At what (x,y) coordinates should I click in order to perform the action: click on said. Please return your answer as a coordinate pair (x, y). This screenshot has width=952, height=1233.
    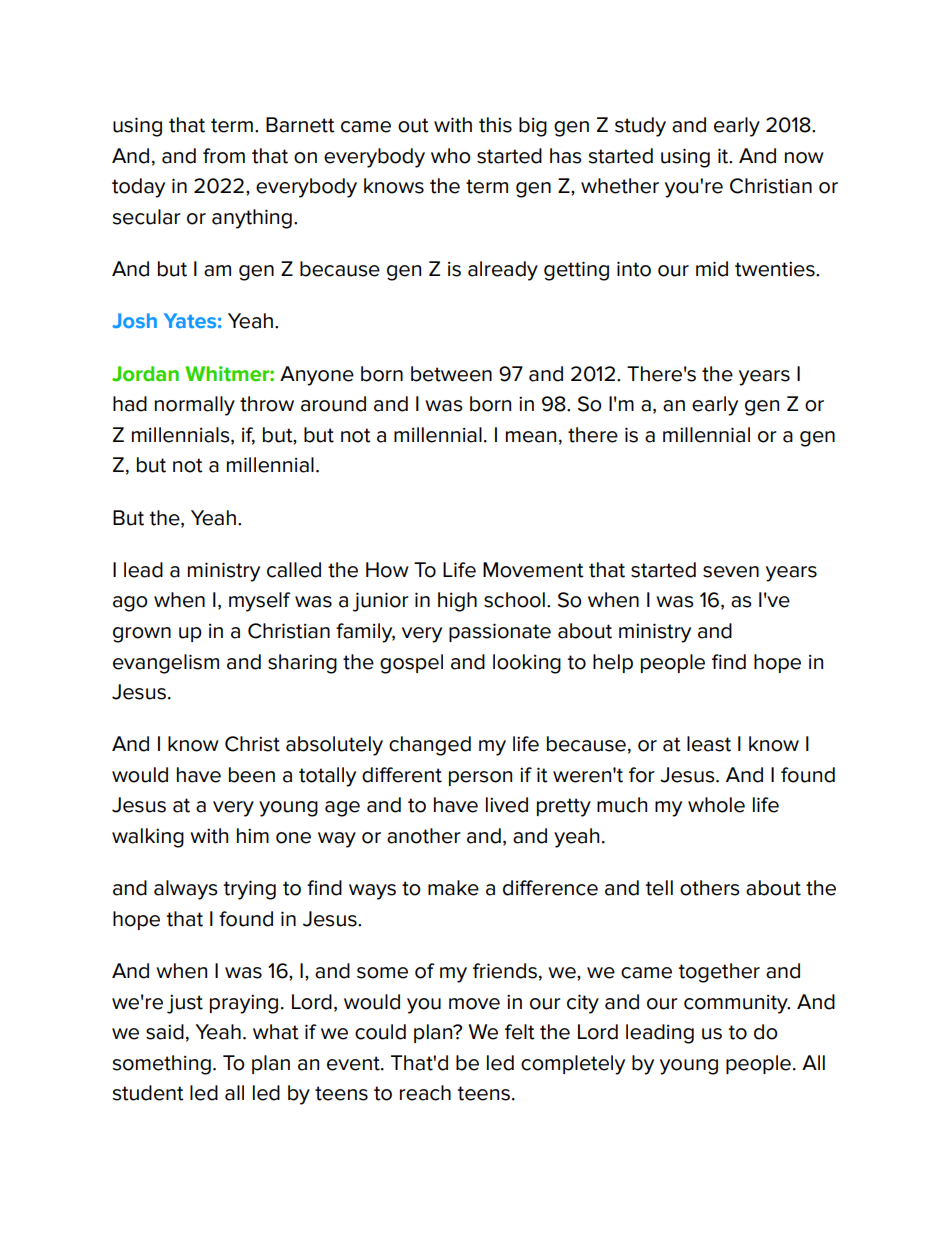
    Looking at the image, I should click on (165, 1032).
